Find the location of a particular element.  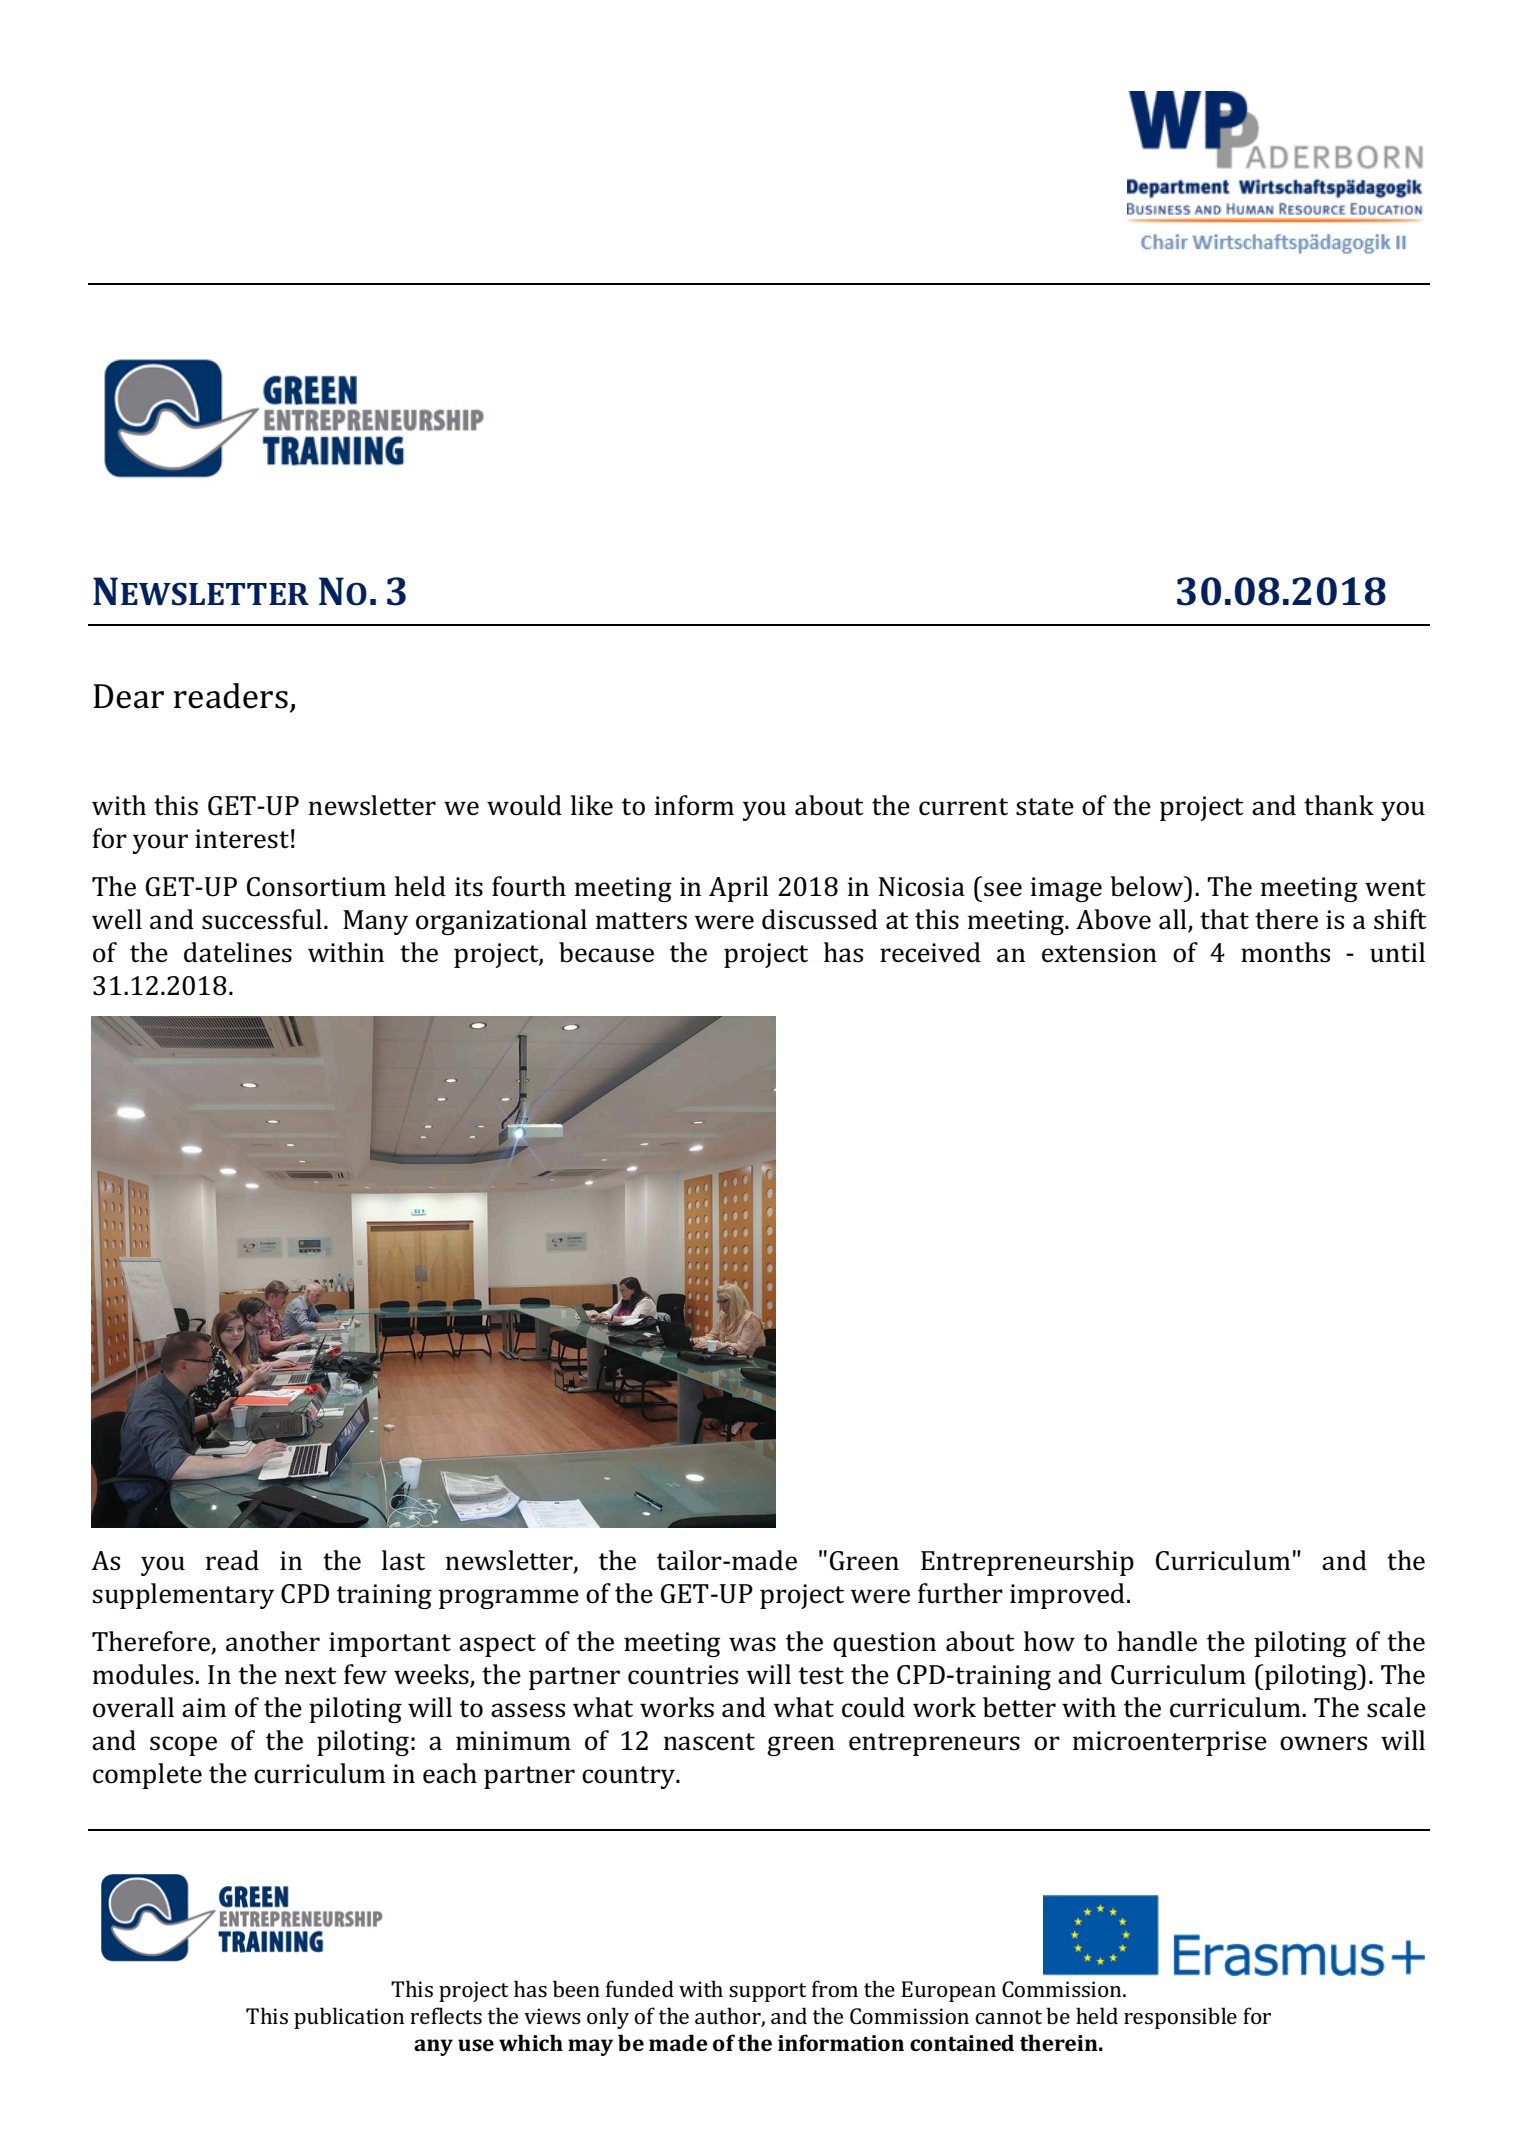

handle is located at coordinates (1157, 1641).
